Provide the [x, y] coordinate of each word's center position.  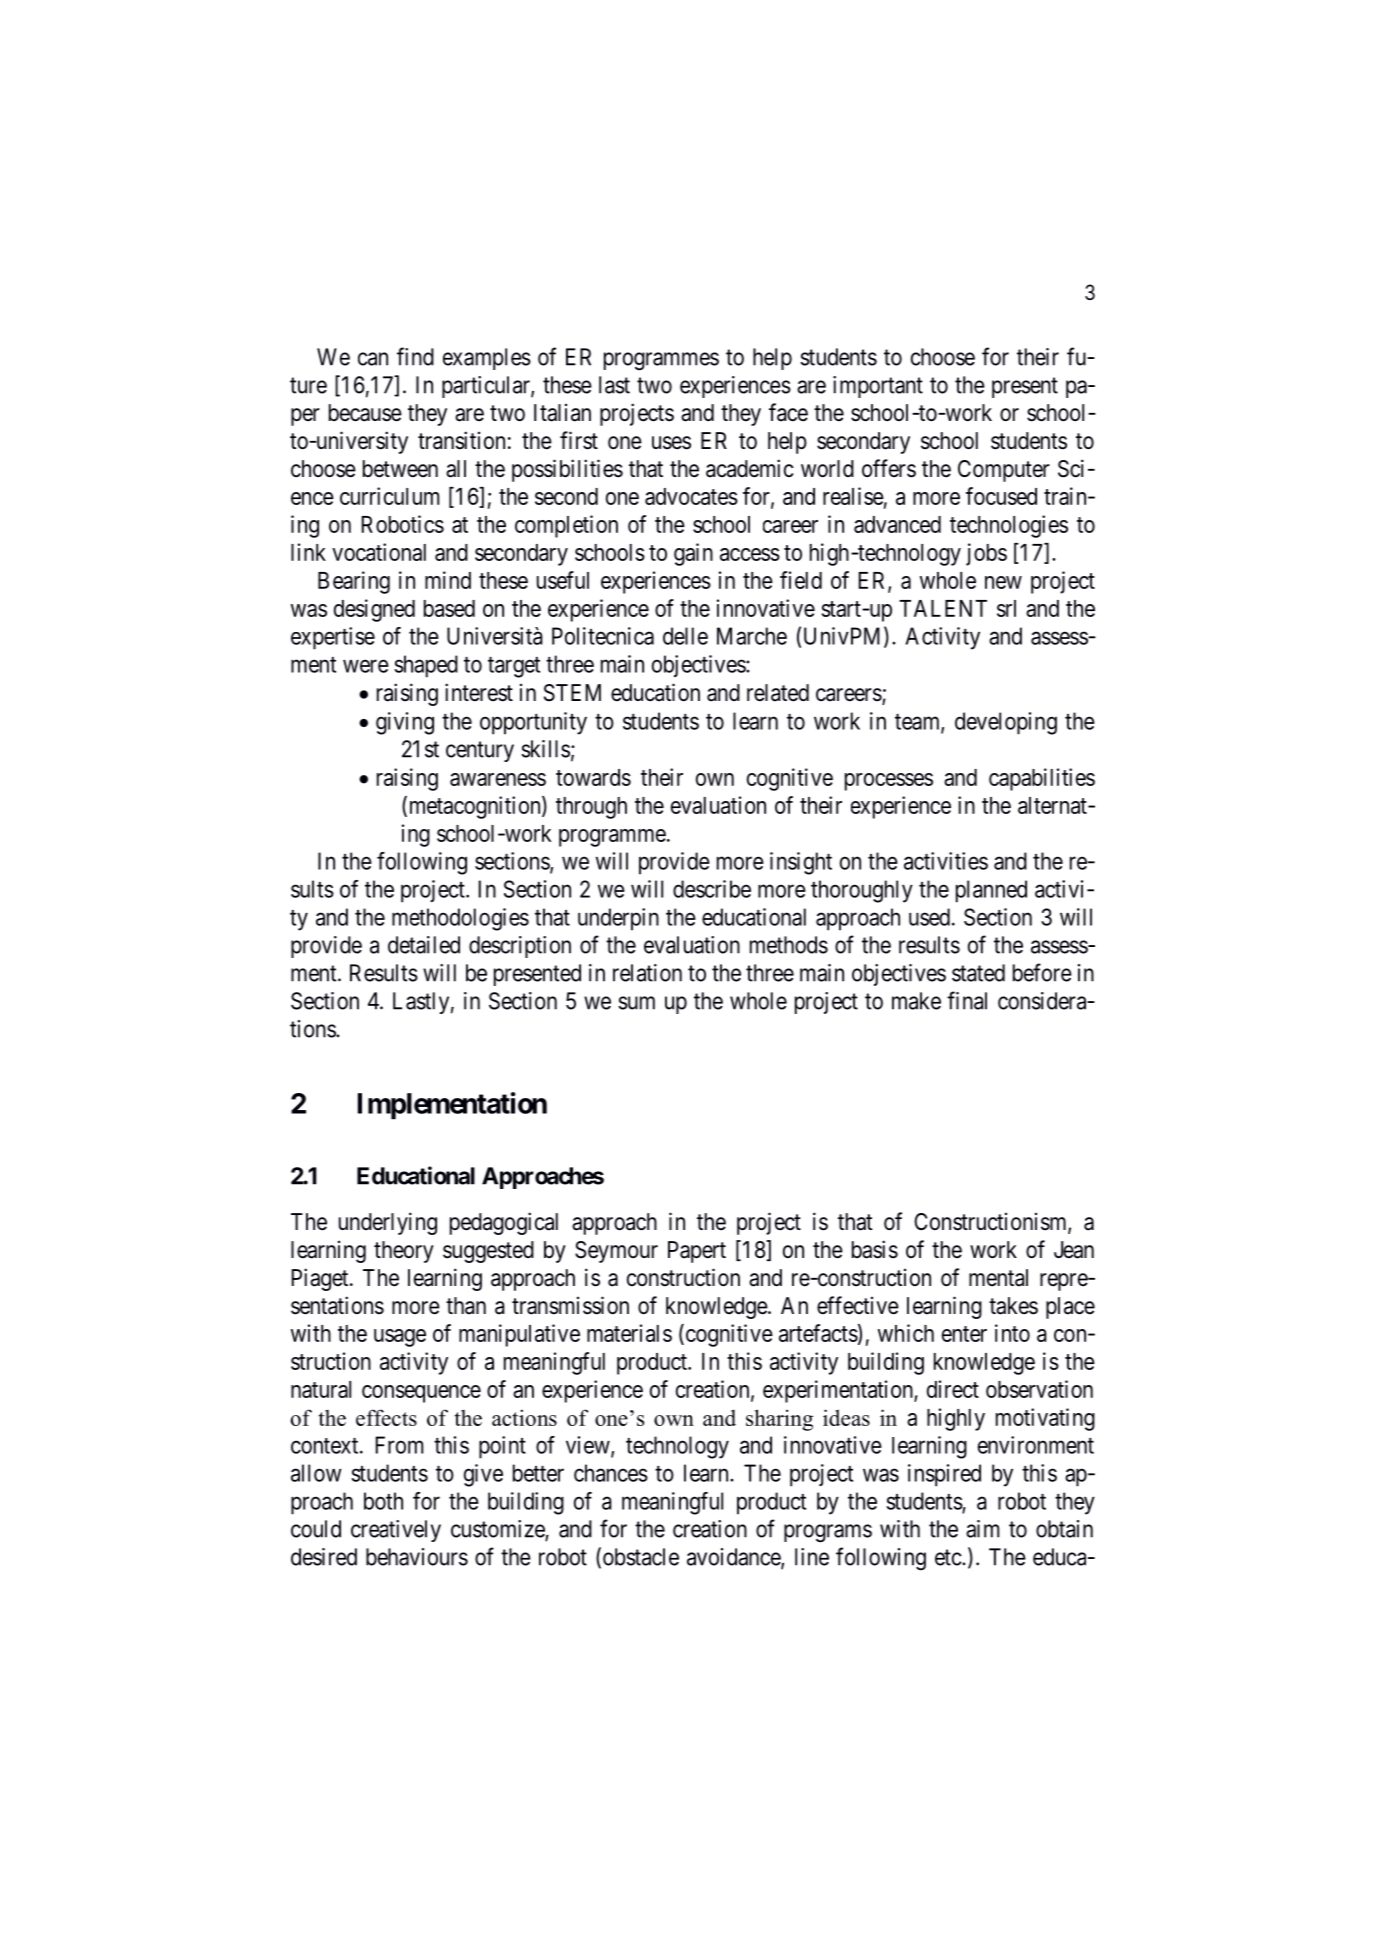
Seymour [616, 1252]
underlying [388, 1223]
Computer [1004, 471]
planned [991, 891]
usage [400, 1338]
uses [671, 443]
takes [1013, 1306]
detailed [424, 945]
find [415, 356]
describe [712, 889]
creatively [396, 1531]
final [967, 1000]
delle [685, 636]
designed [374, 610]
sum [636, 1003]
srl [1006, 608]
